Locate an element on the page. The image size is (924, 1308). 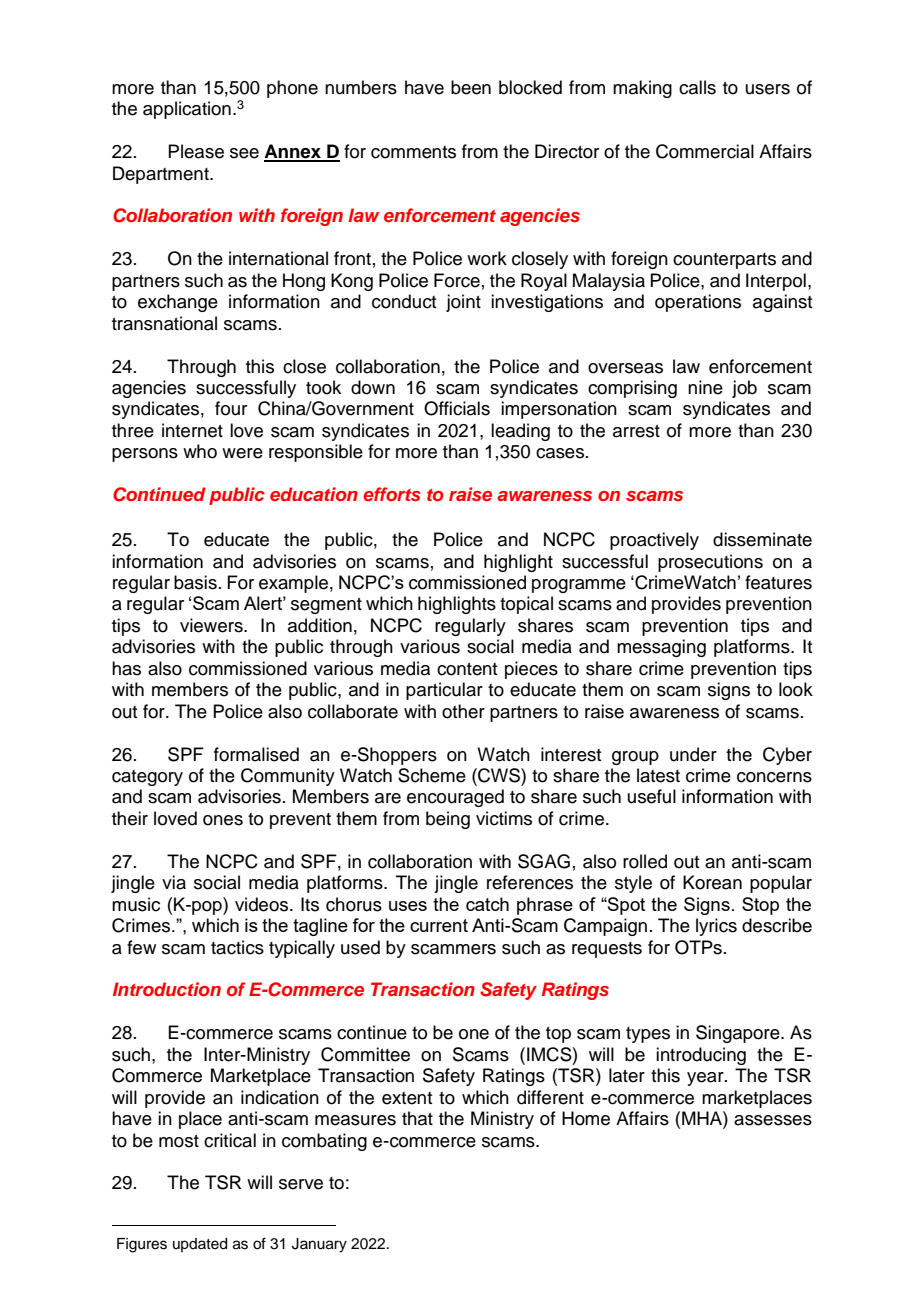
efforts is located at coordinates (391, 494).
